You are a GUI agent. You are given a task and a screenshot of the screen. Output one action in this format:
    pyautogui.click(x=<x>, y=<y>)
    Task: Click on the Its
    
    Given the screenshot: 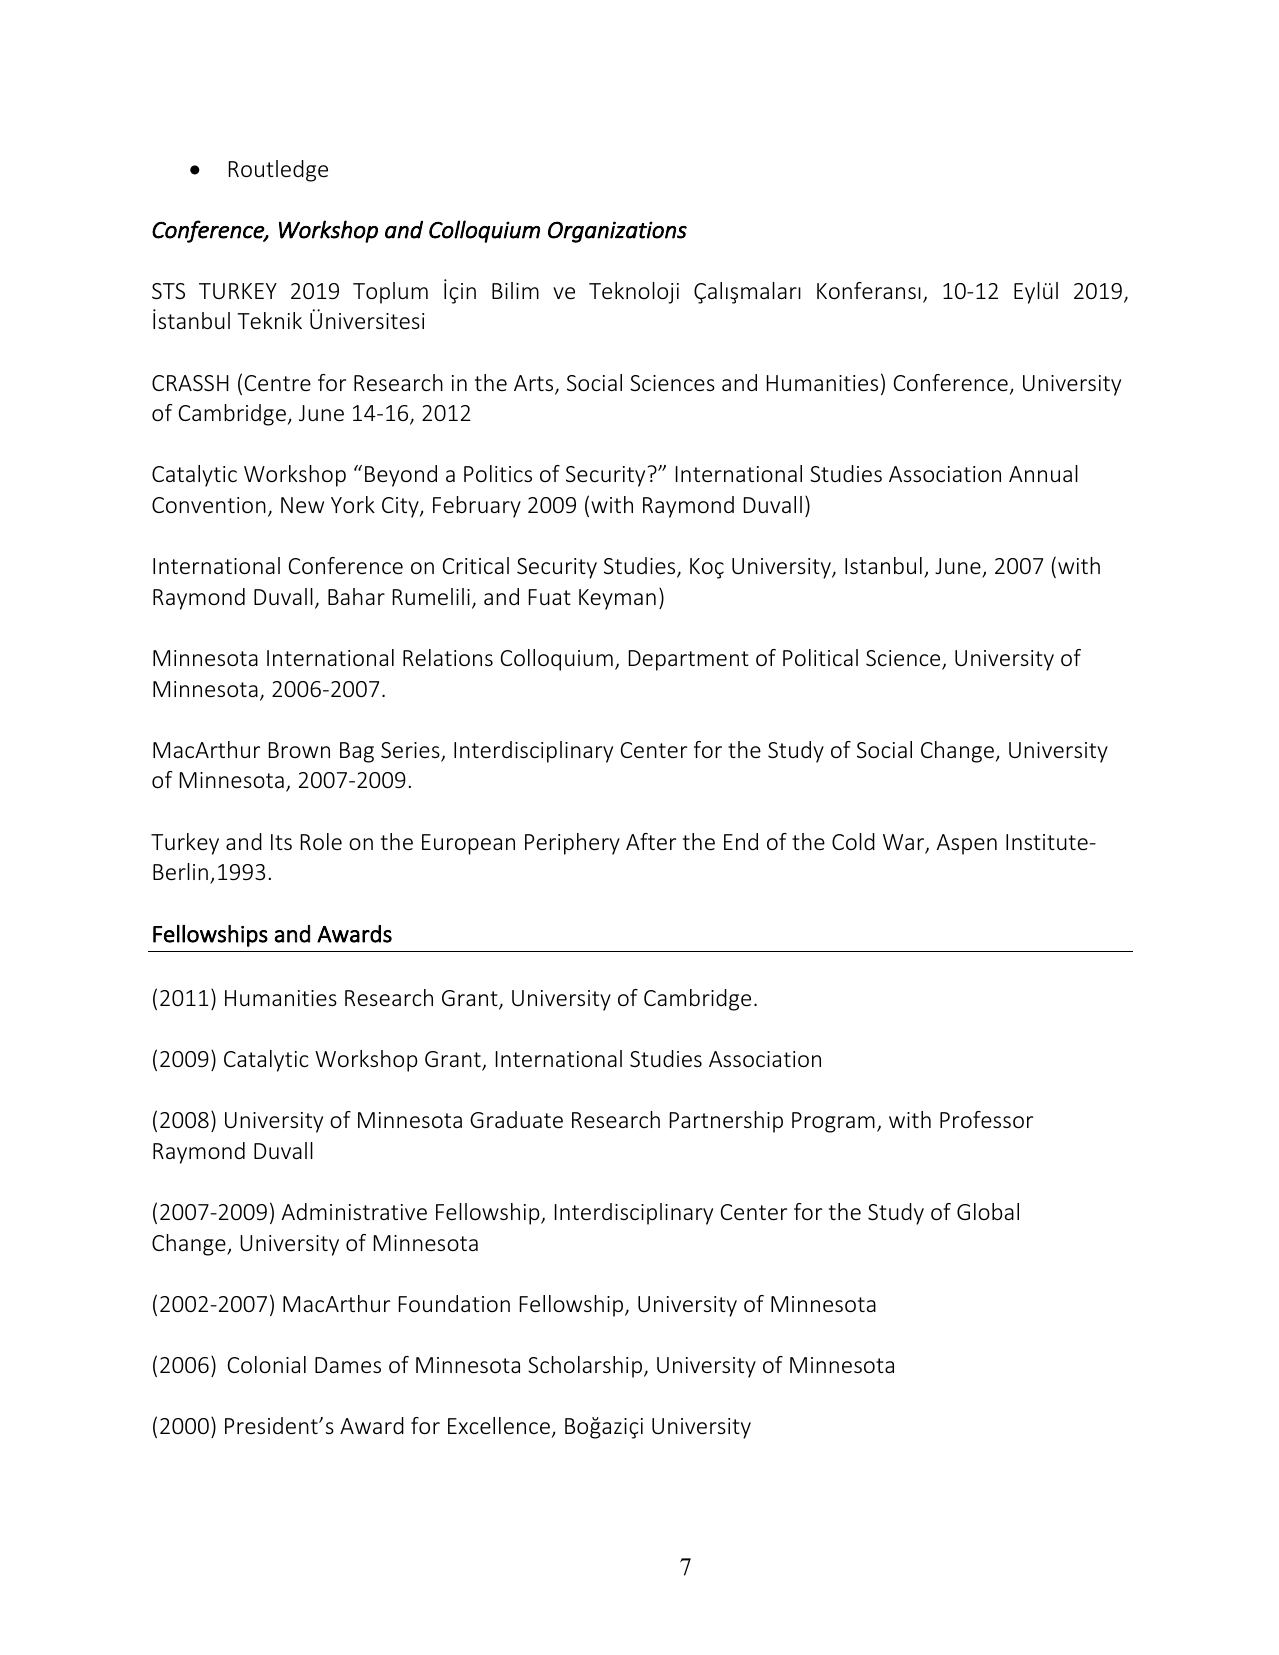 What is the action you would take?
    pyautogui.click(x=281, y=842)
